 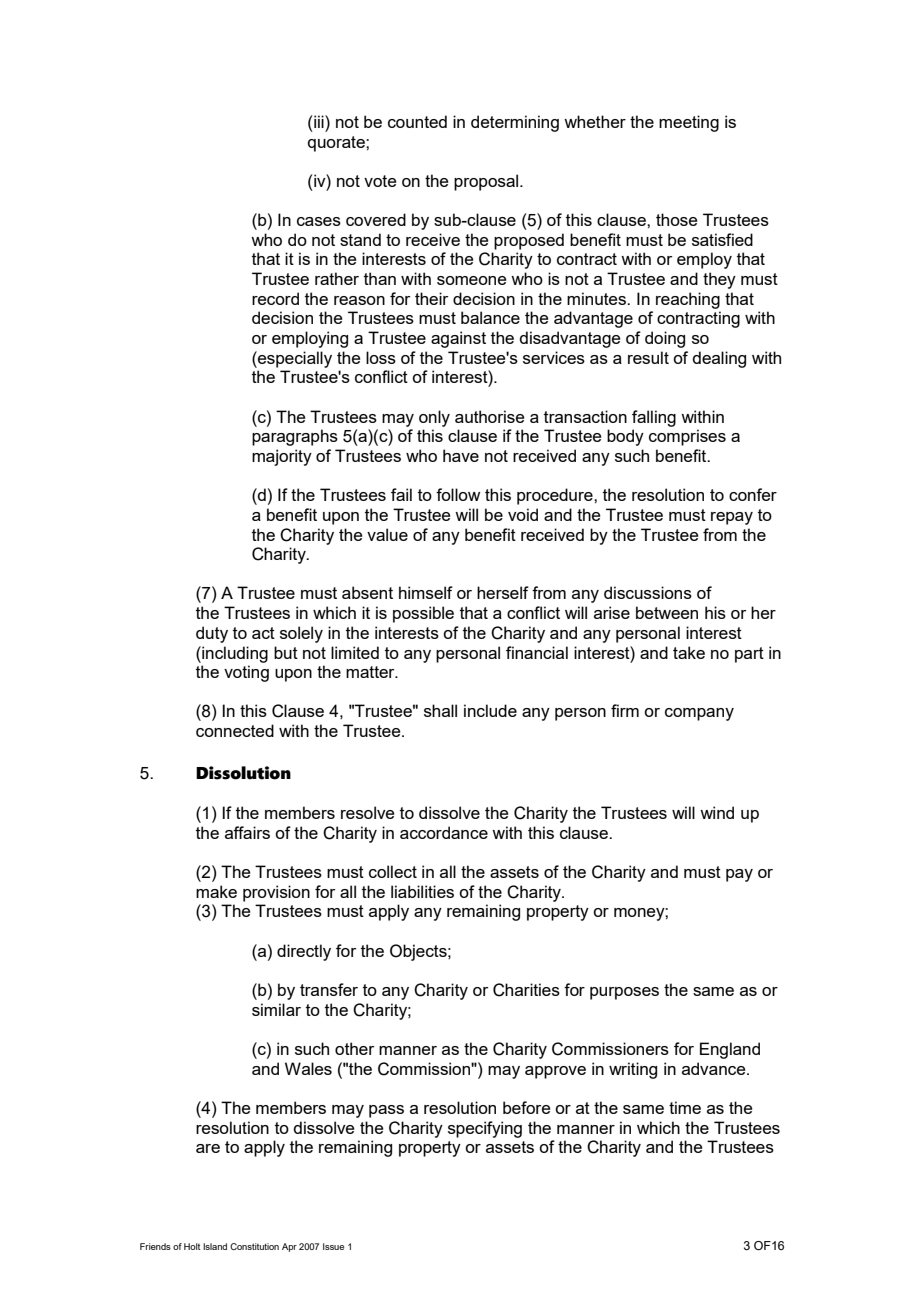 I want to click on take, so click(x=689, y=652).
